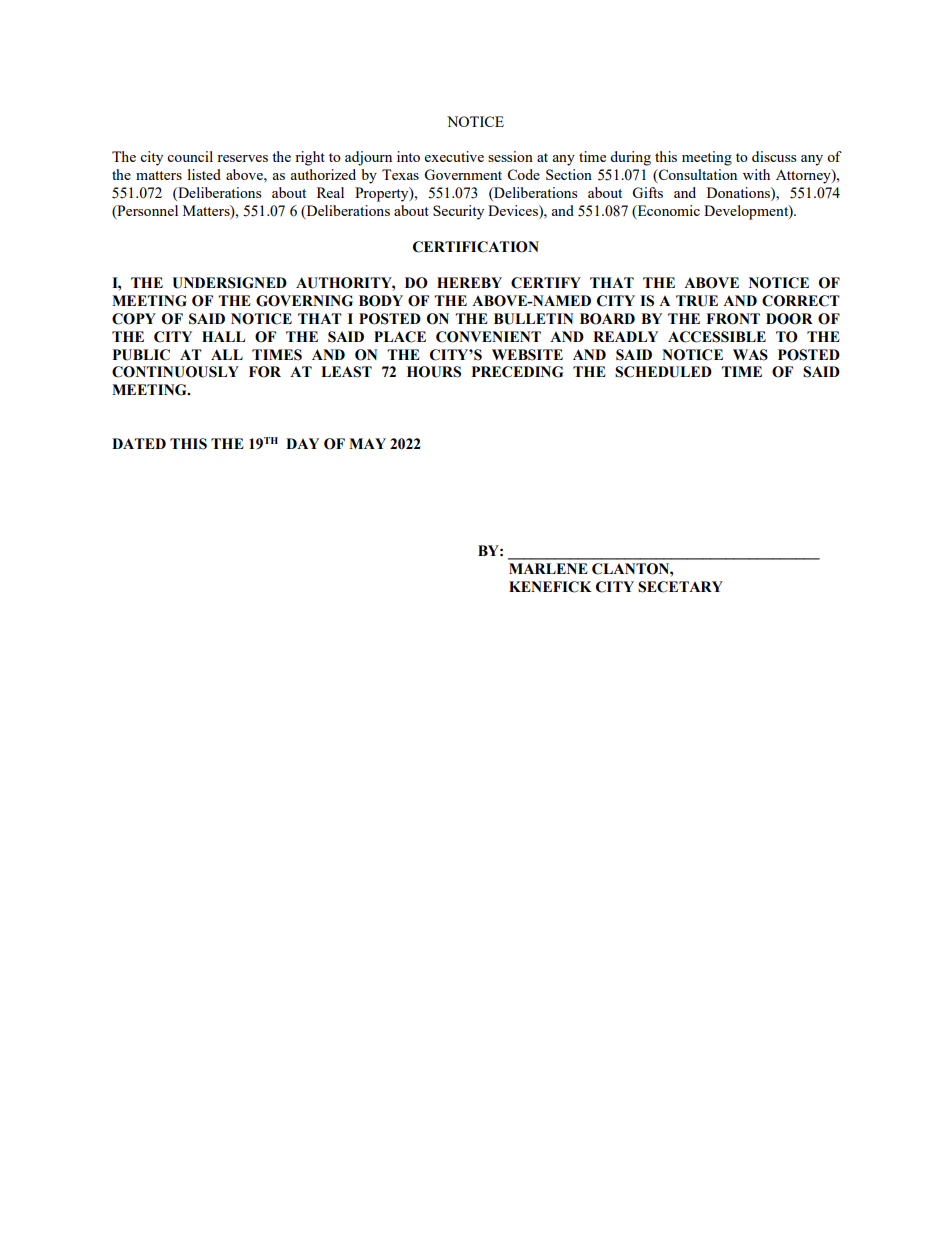 The width and height of the document is (952, 1233). What do you see at coordinates (756, 174) in the document?
I see `with` at bounding box center [756, 174].
